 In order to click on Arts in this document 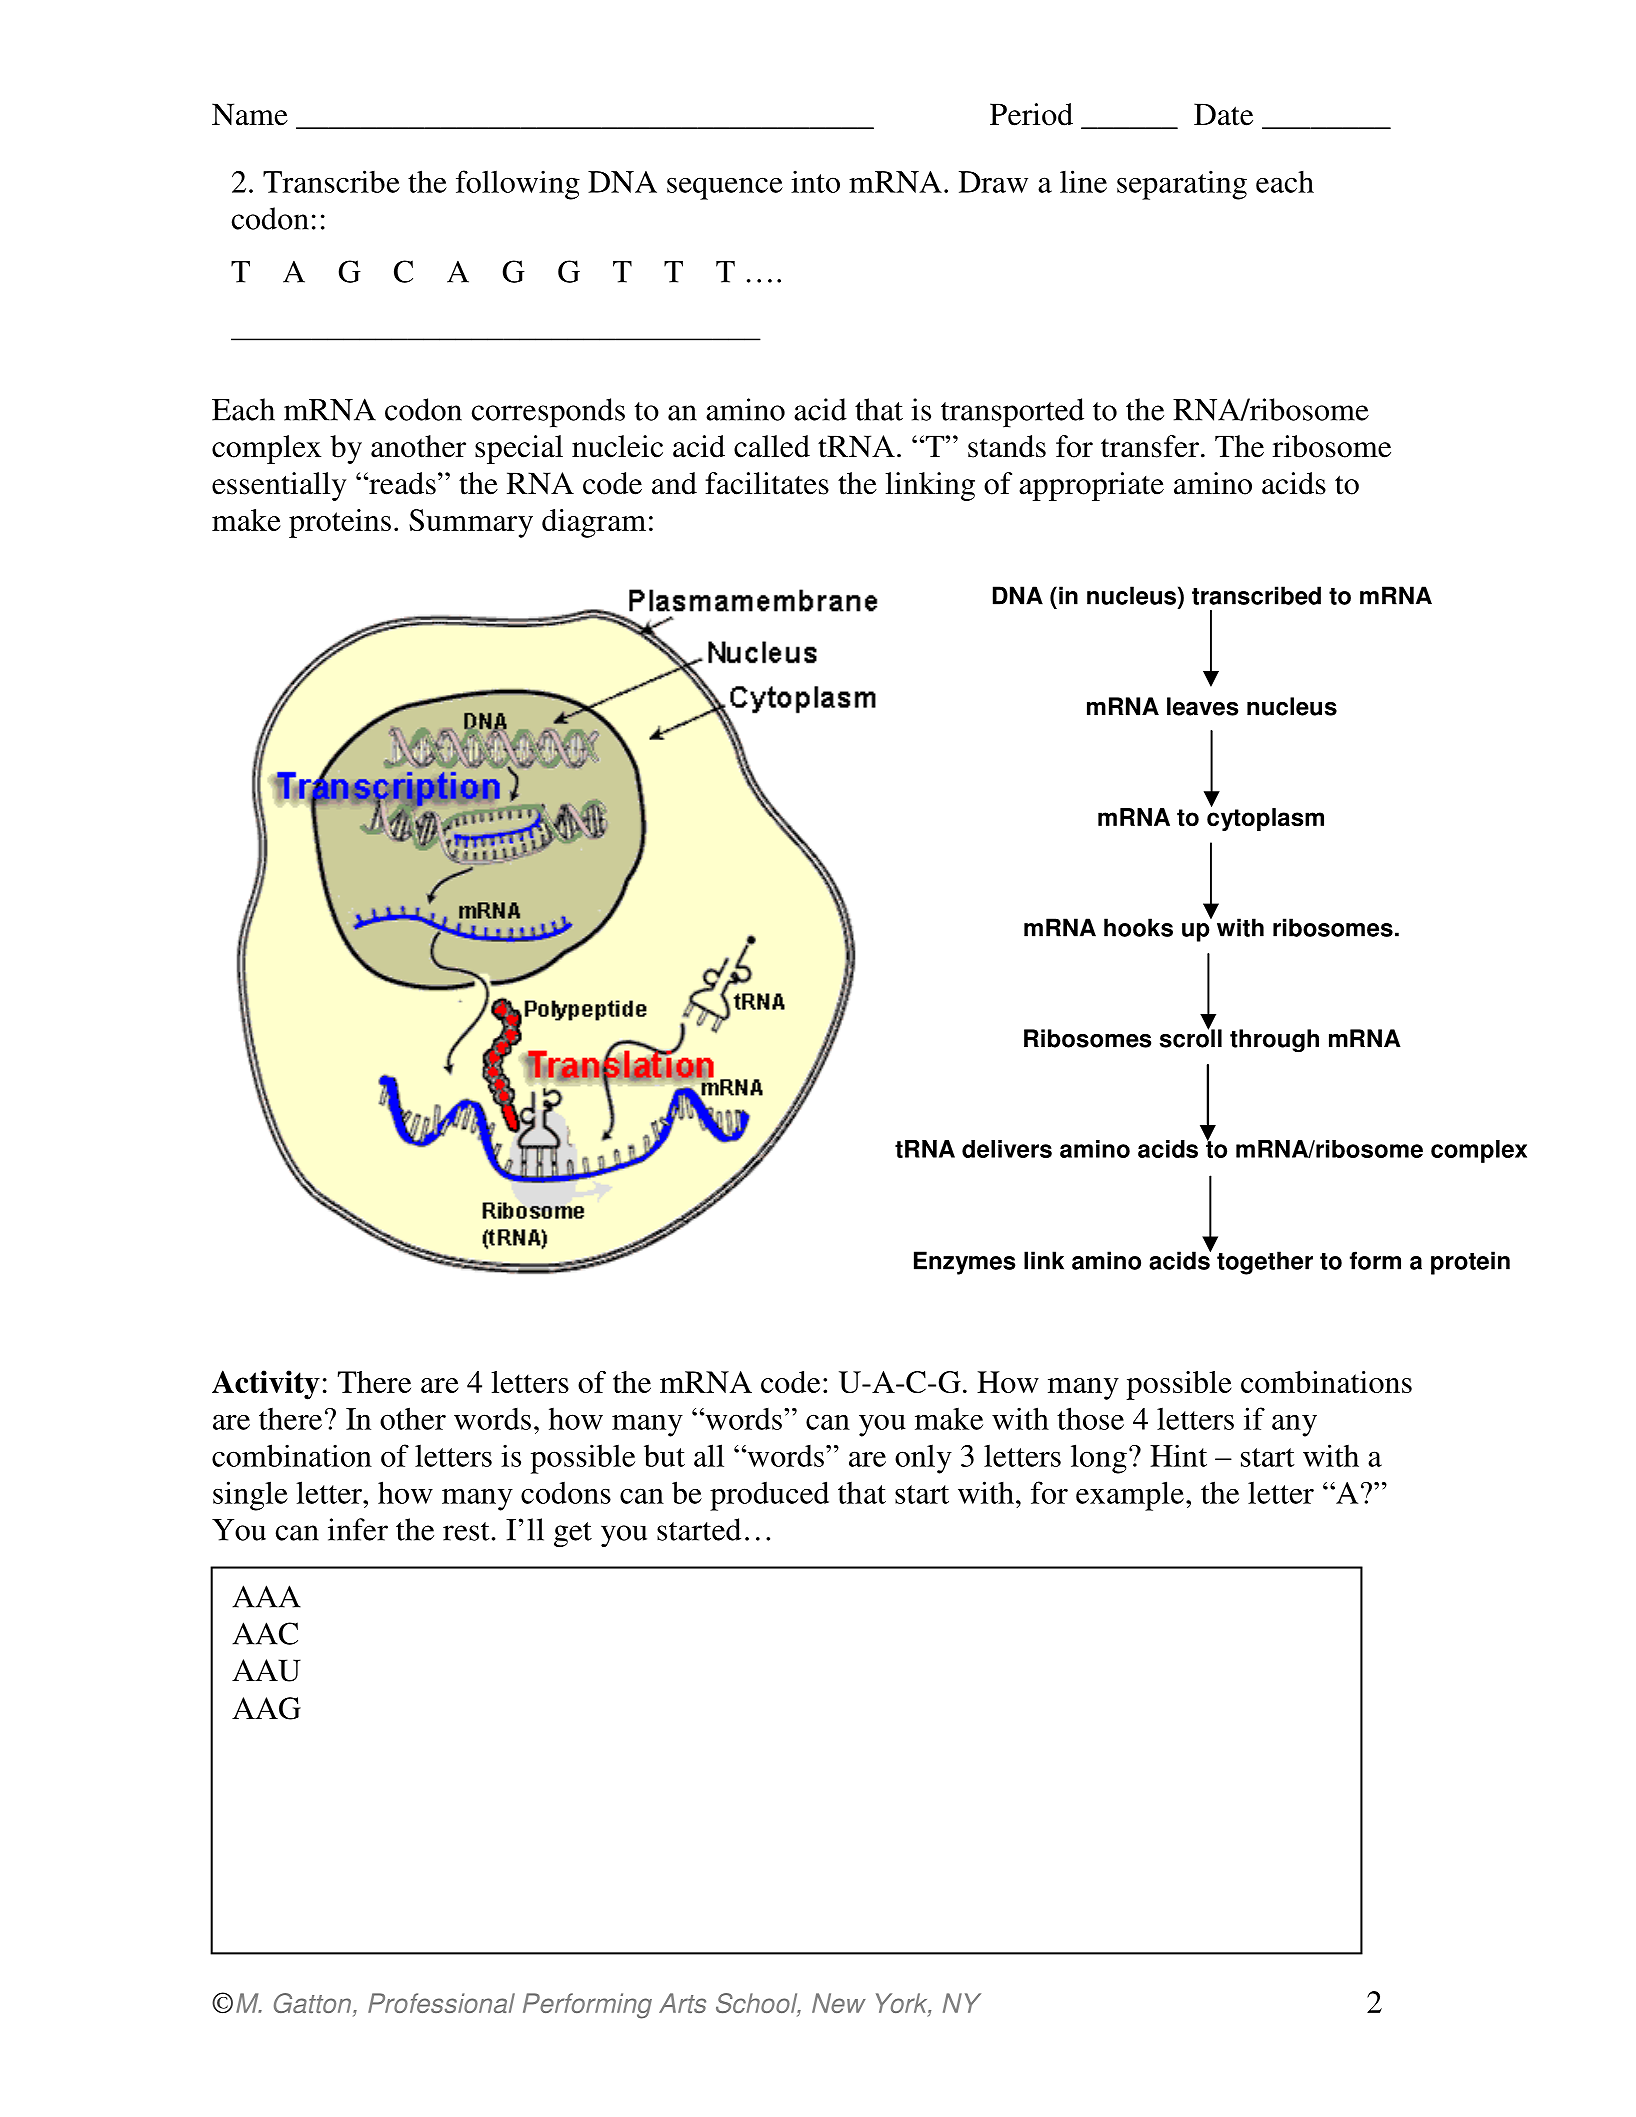, I will do `click(682, 2003)`.
